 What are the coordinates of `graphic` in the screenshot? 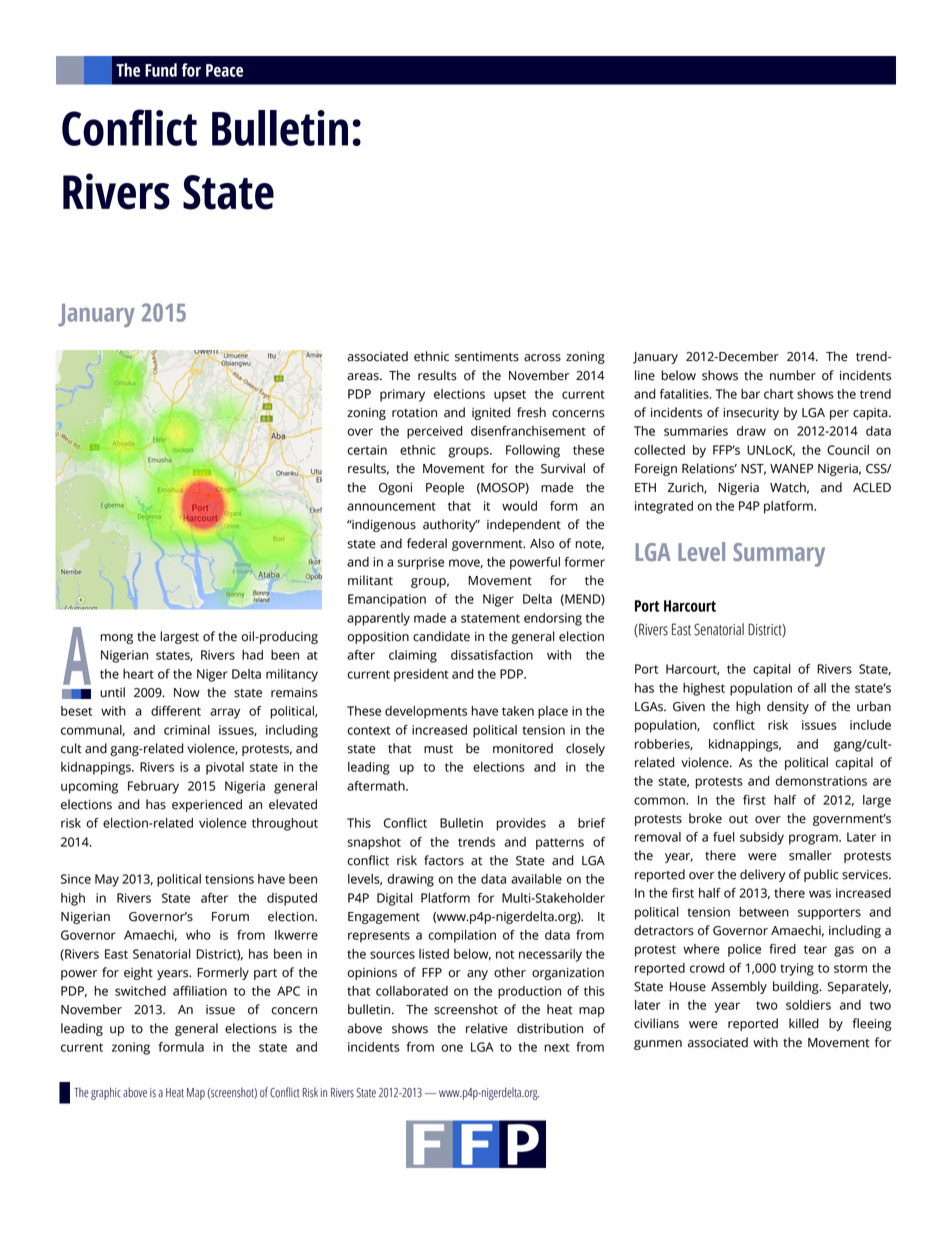 It's located at (106, 1093).
